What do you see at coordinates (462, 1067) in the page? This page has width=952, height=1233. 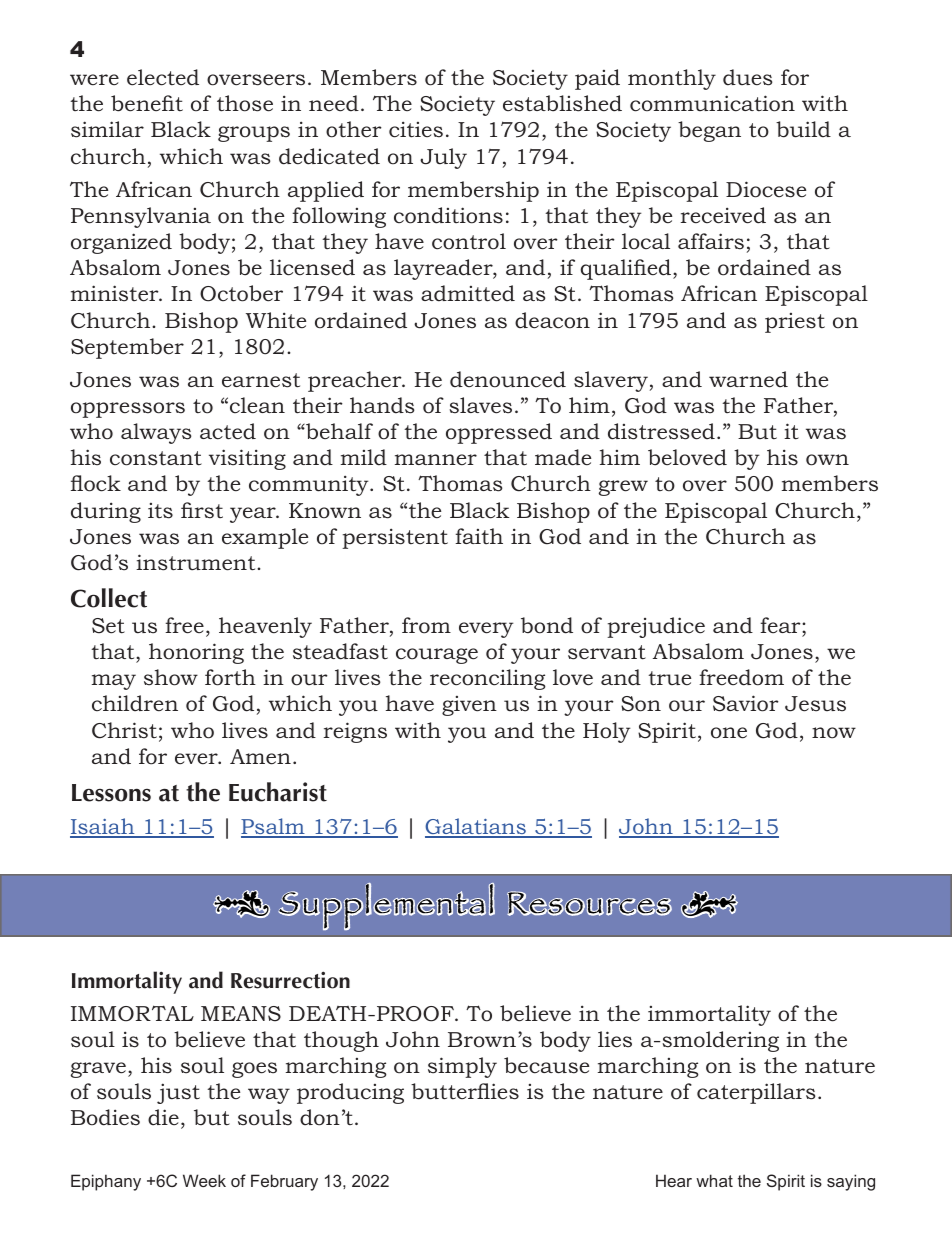 I see `simply` at bounding box center [462, 1067].
